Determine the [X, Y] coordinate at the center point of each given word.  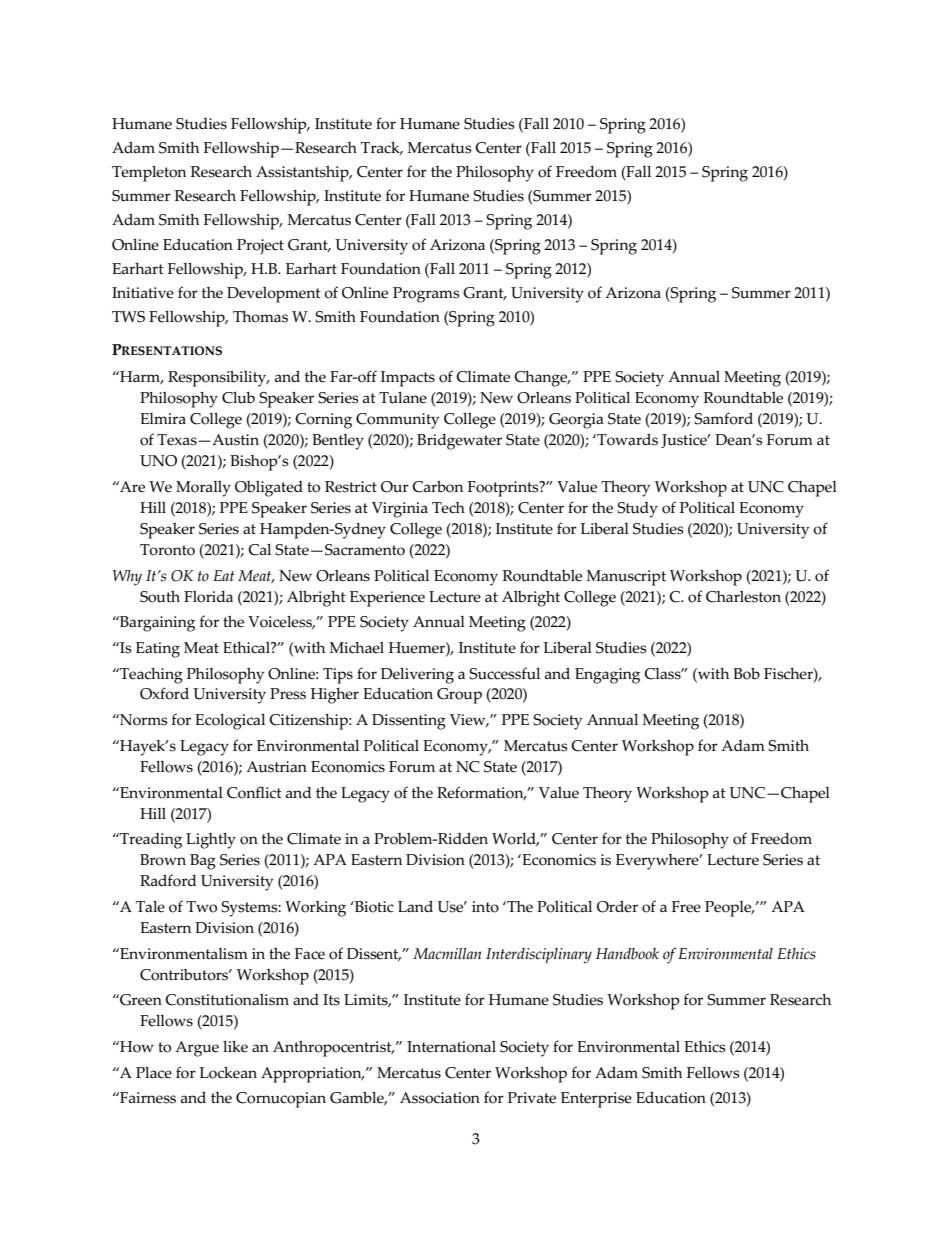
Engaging [607, 676]
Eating [158, 650]
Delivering [417, 676]
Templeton [149, 174]
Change [542, 379]
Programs [426, 295]
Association [440, 1098]
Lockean [228, 1073]
